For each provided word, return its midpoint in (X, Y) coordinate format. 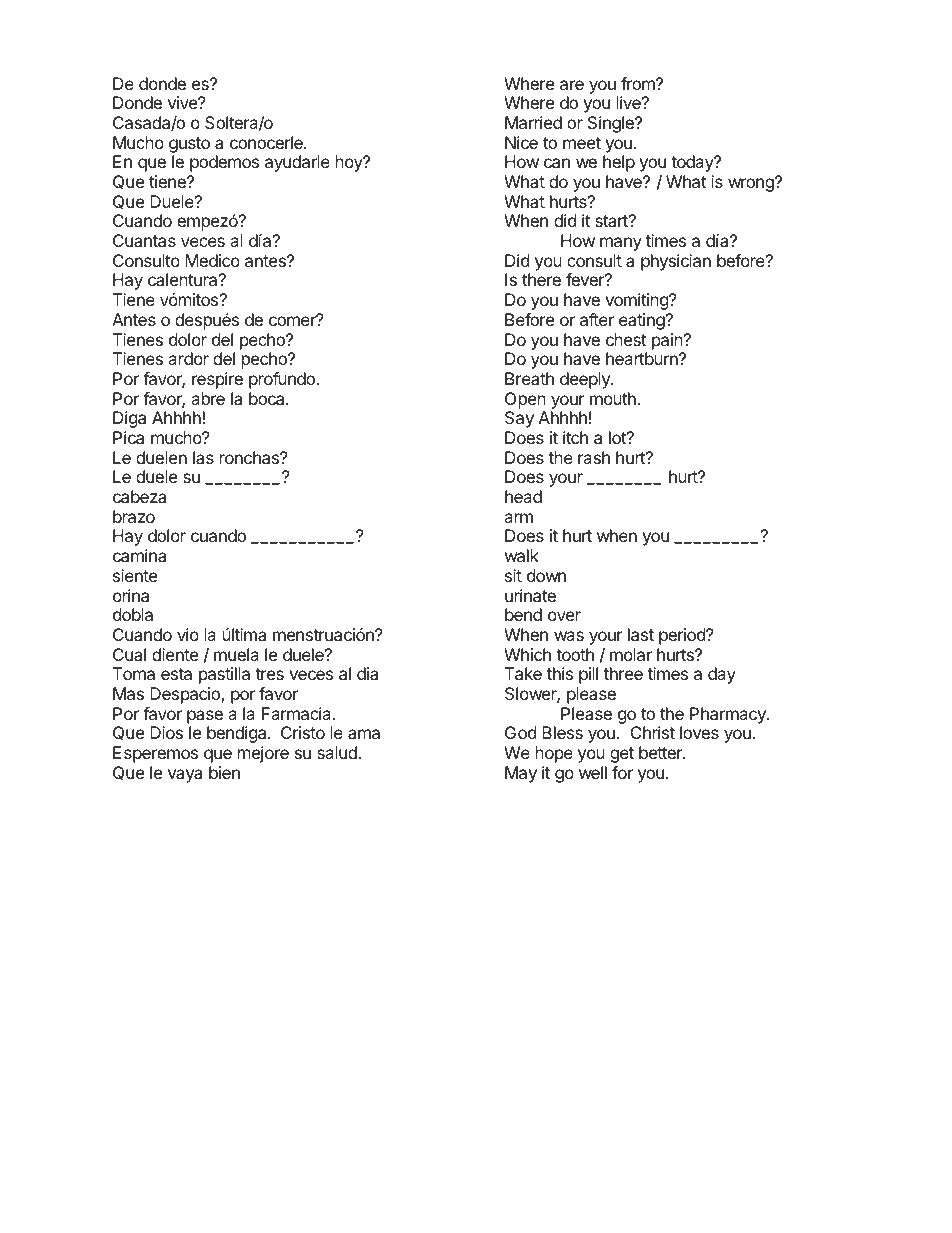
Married (533, 122)
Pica (128, 437)
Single (612, 124)
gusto (189, 145)
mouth (614, 398)
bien (224, 772)
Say (519, 419)
